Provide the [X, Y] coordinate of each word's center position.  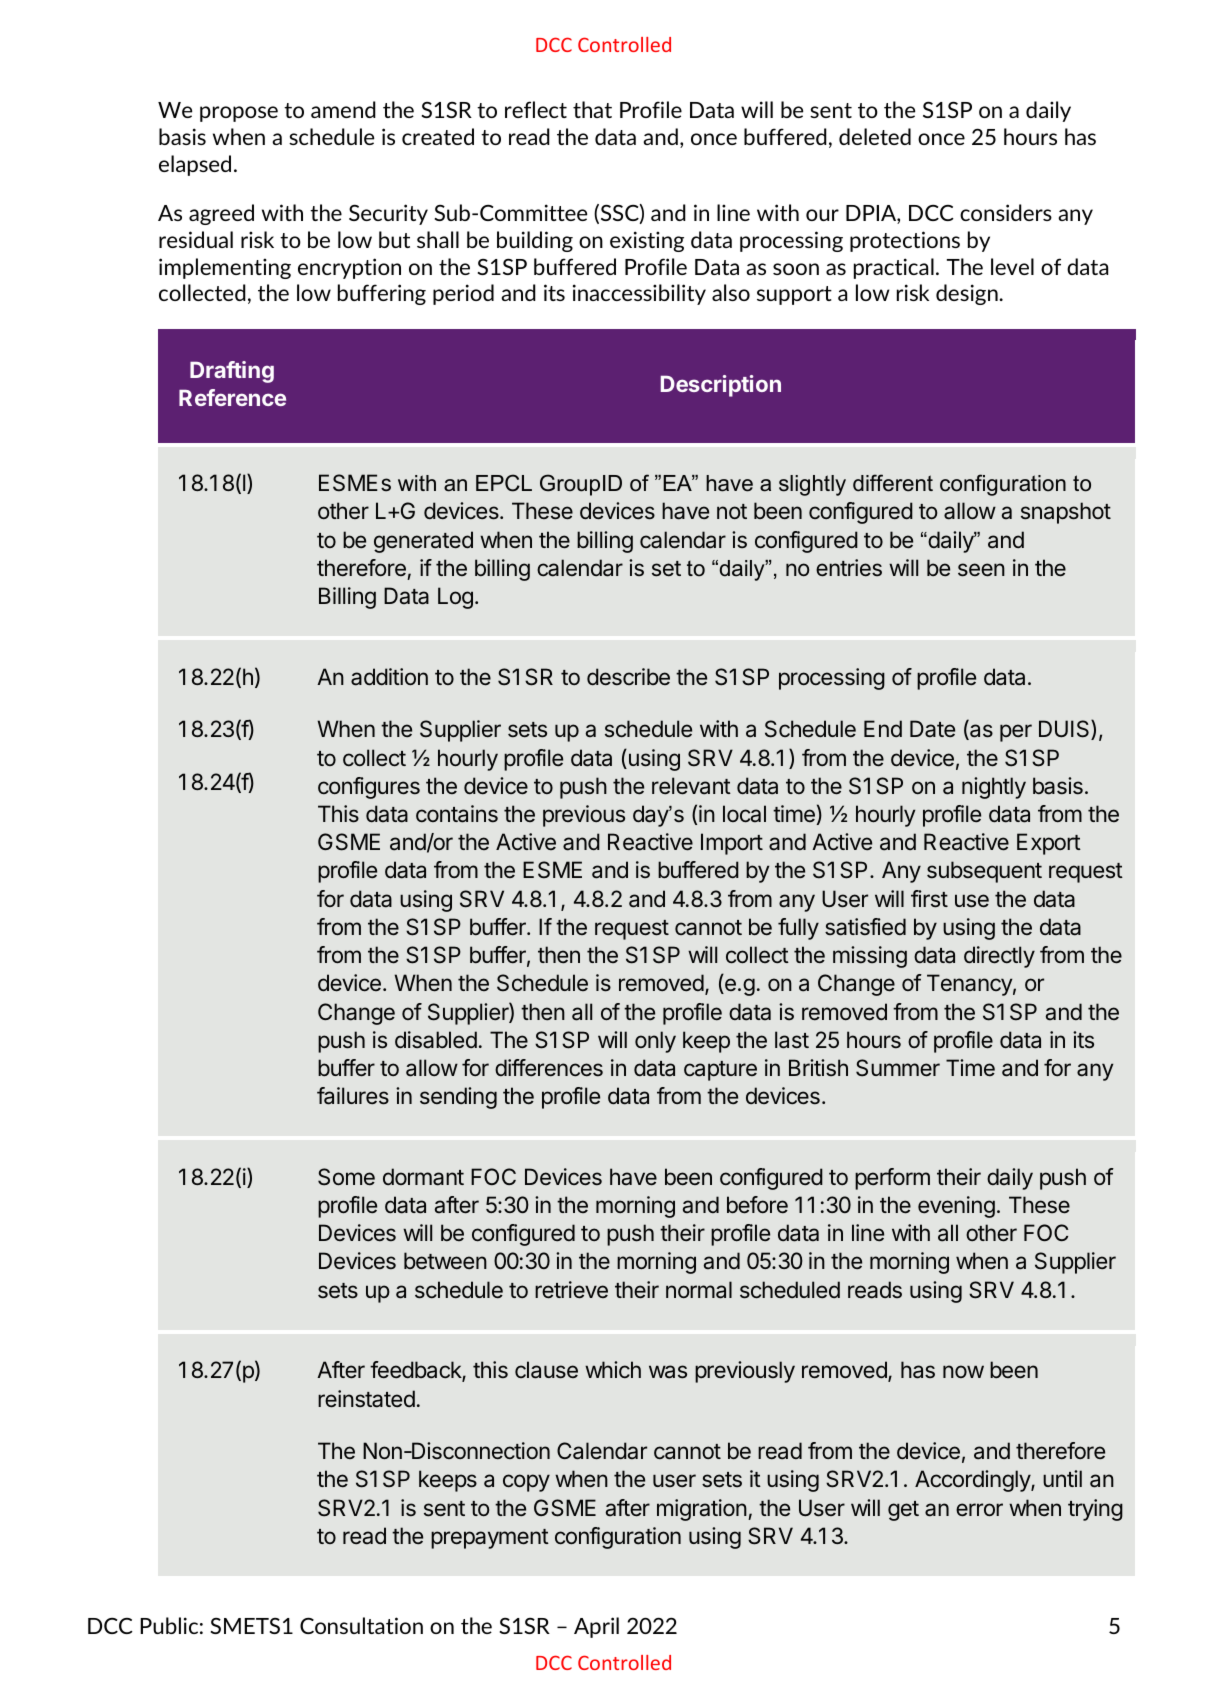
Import [732, 844]
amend [343, 109]
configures [369, 788]
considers [1006, 212]
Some [346, 1177]
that [592, 109]
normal [699, 1290]
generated [423, 542]
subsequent [984, 872]
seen [981, 570]
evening [956, 1207]
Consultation [361, 1625]
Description [721, 386]
